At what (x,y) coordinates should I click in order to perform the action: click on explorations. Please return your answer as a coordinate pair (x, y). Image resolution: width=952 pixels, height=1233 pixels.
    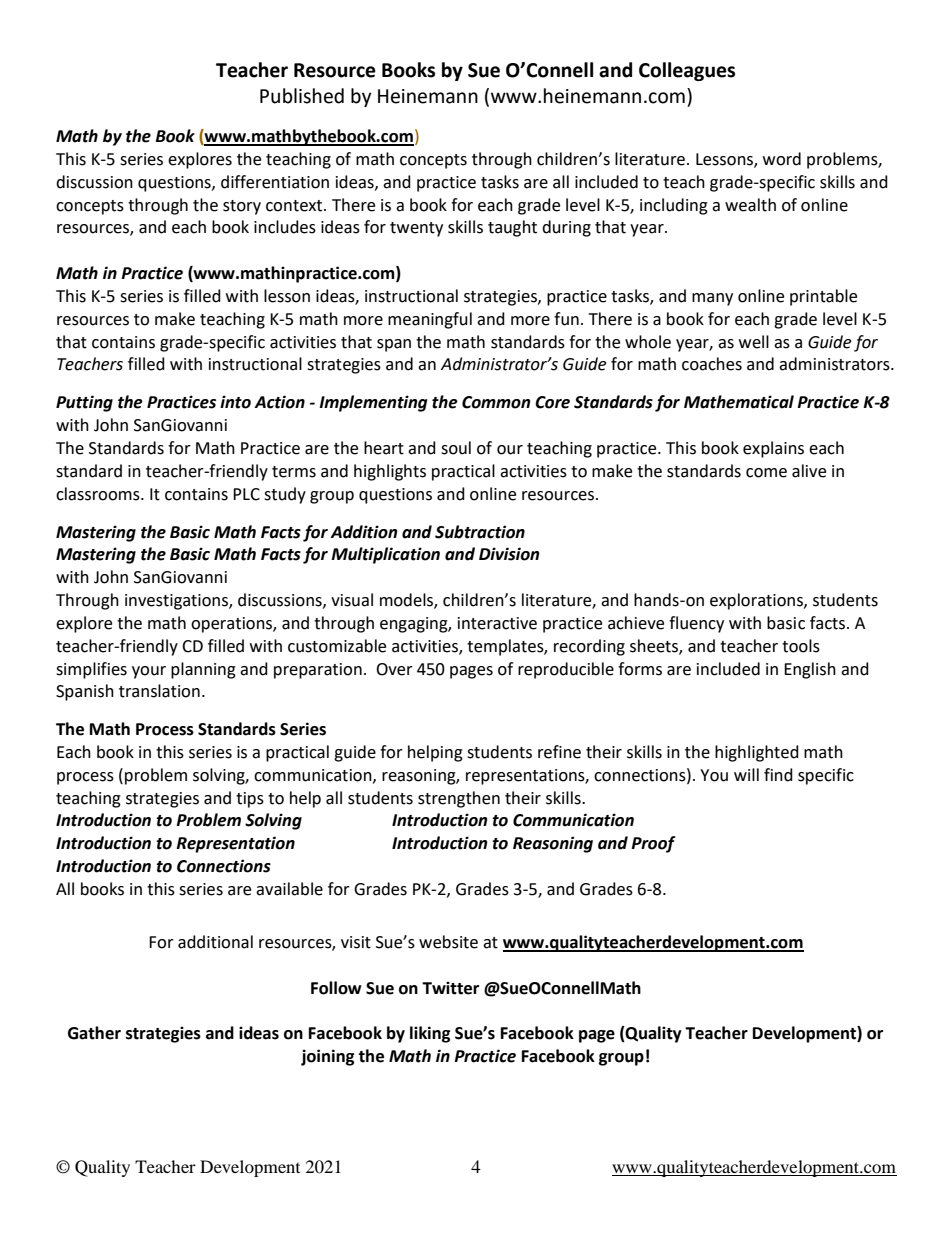
    Looking at the image, I should click on (757, 601).
